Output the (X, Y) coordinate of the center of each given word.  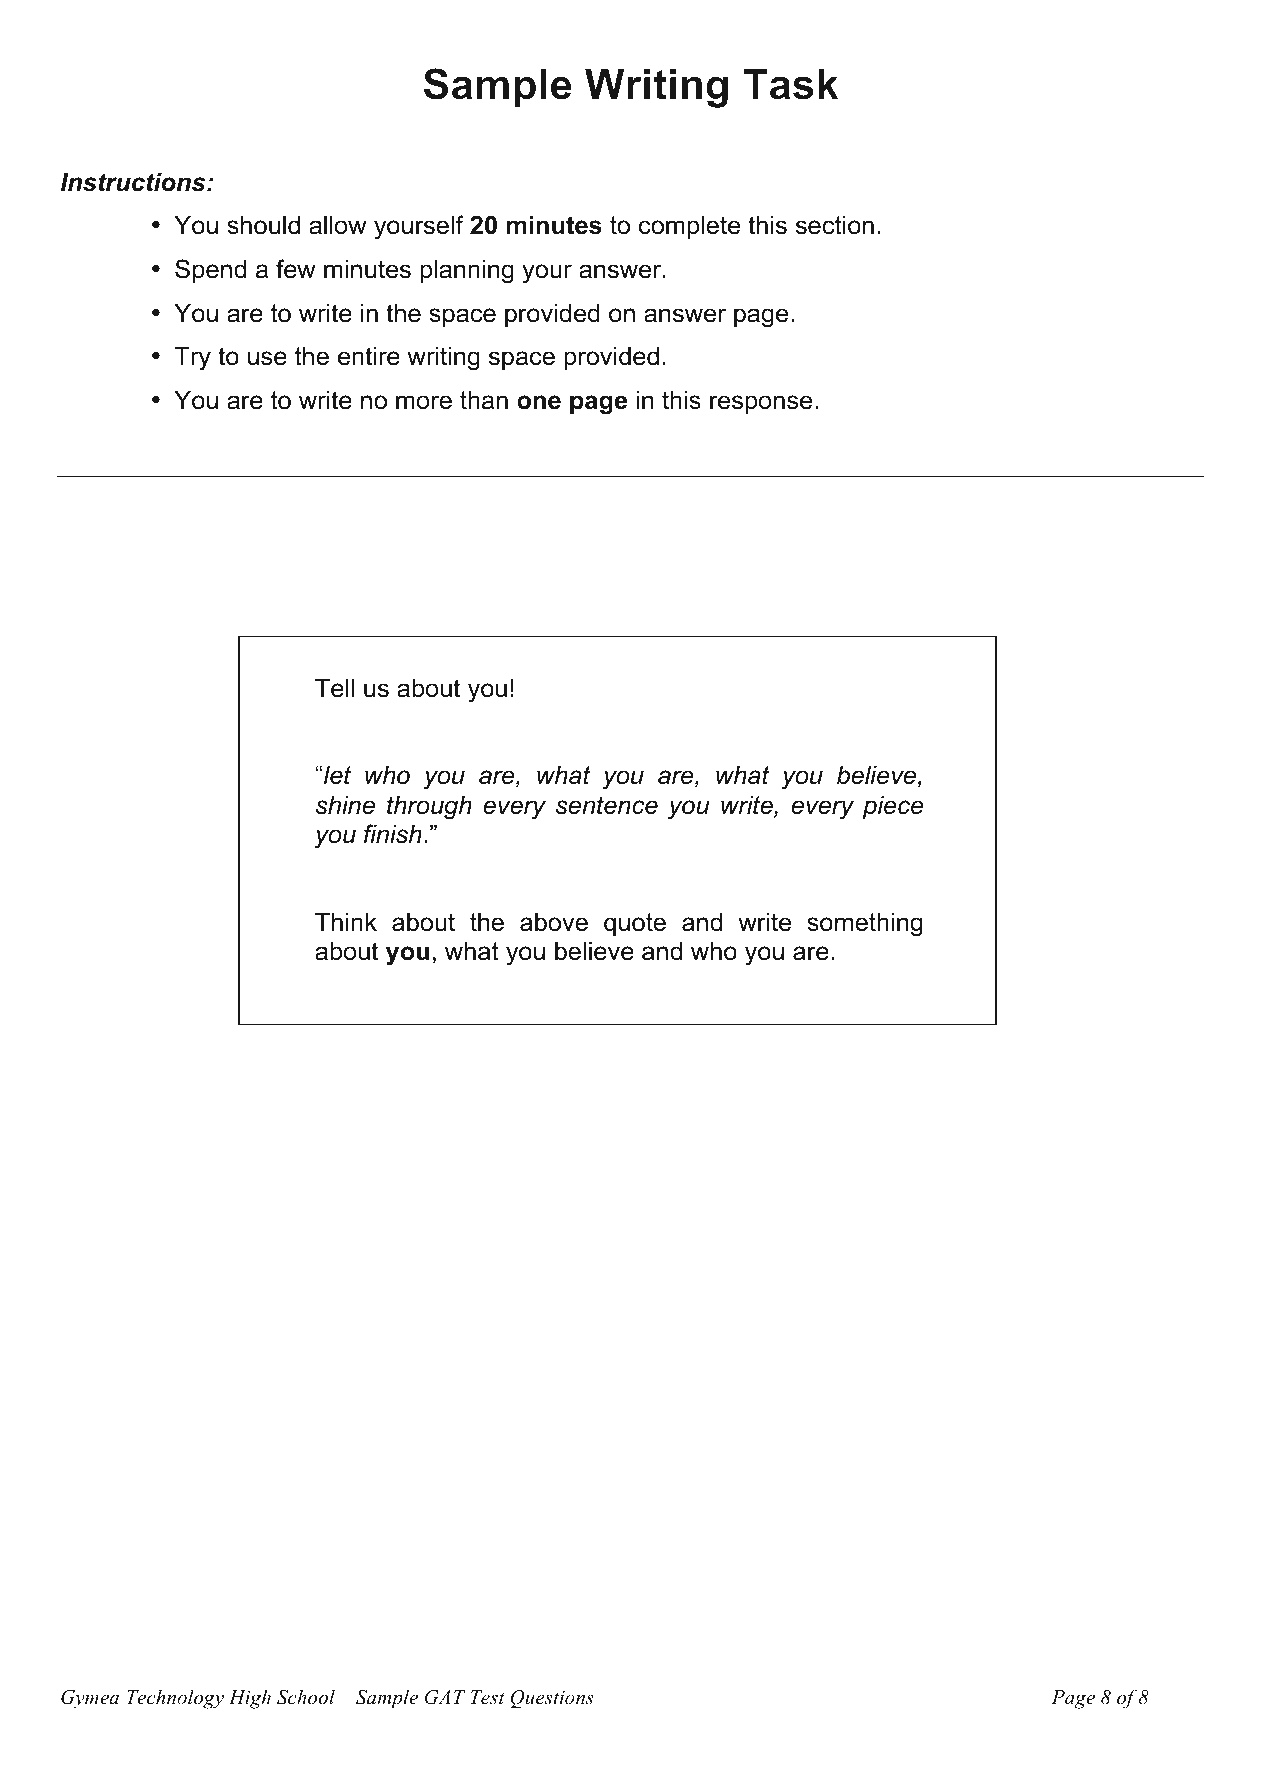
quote (635, 924)
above (554, 922)
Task (790, 84)
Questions (552, 1699)
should (263, 225)
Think (346, 921)
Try (193, 358)
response (761, 404)
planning (467, 271)
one (539, 402)
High (250, 1699)
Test (488, 1697)
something (865, 924)
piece (893, 807)
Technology (175, 1699)
